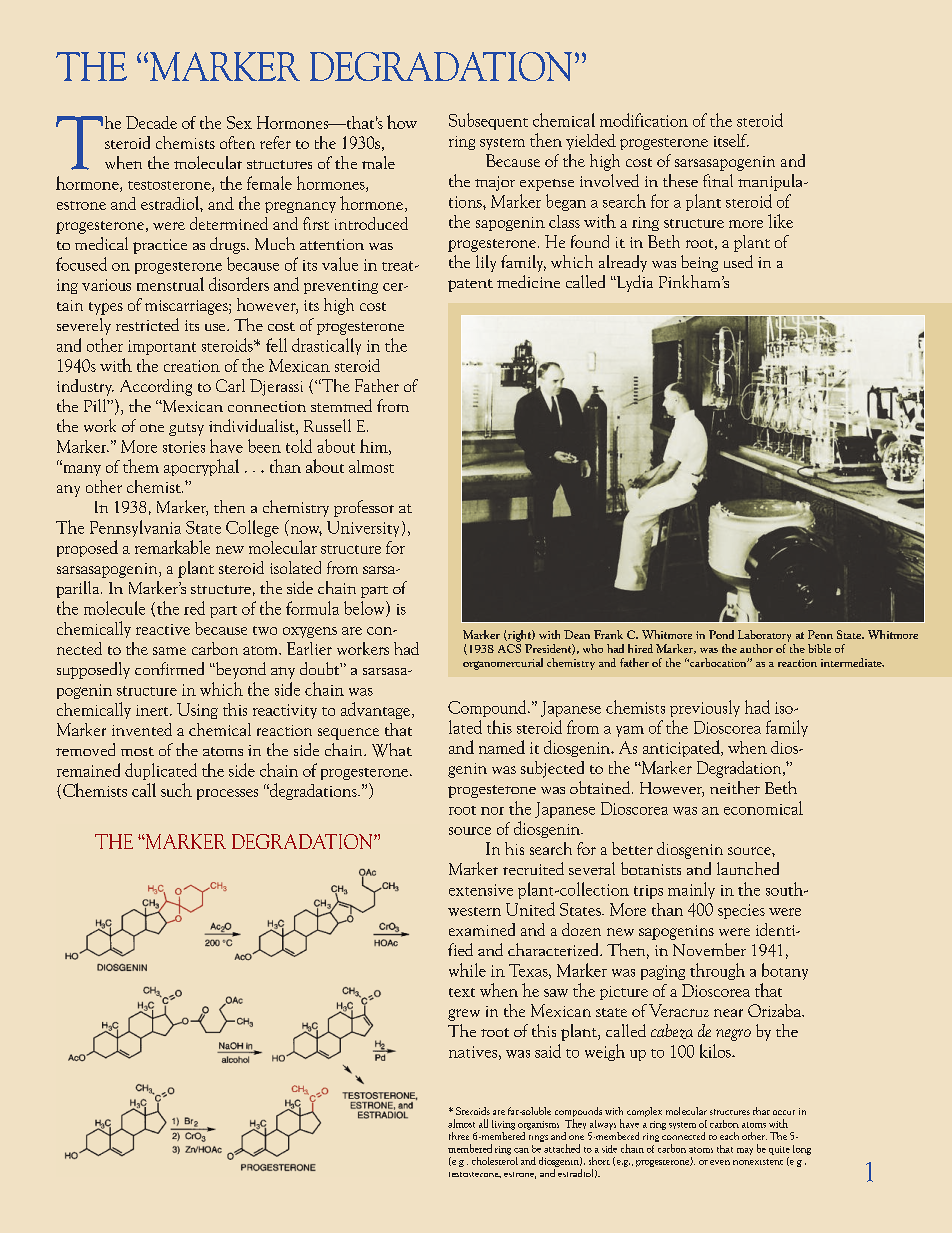  Describe the element at coordinates (509, 647) in the screenshot. I see `ACS` at that location.
